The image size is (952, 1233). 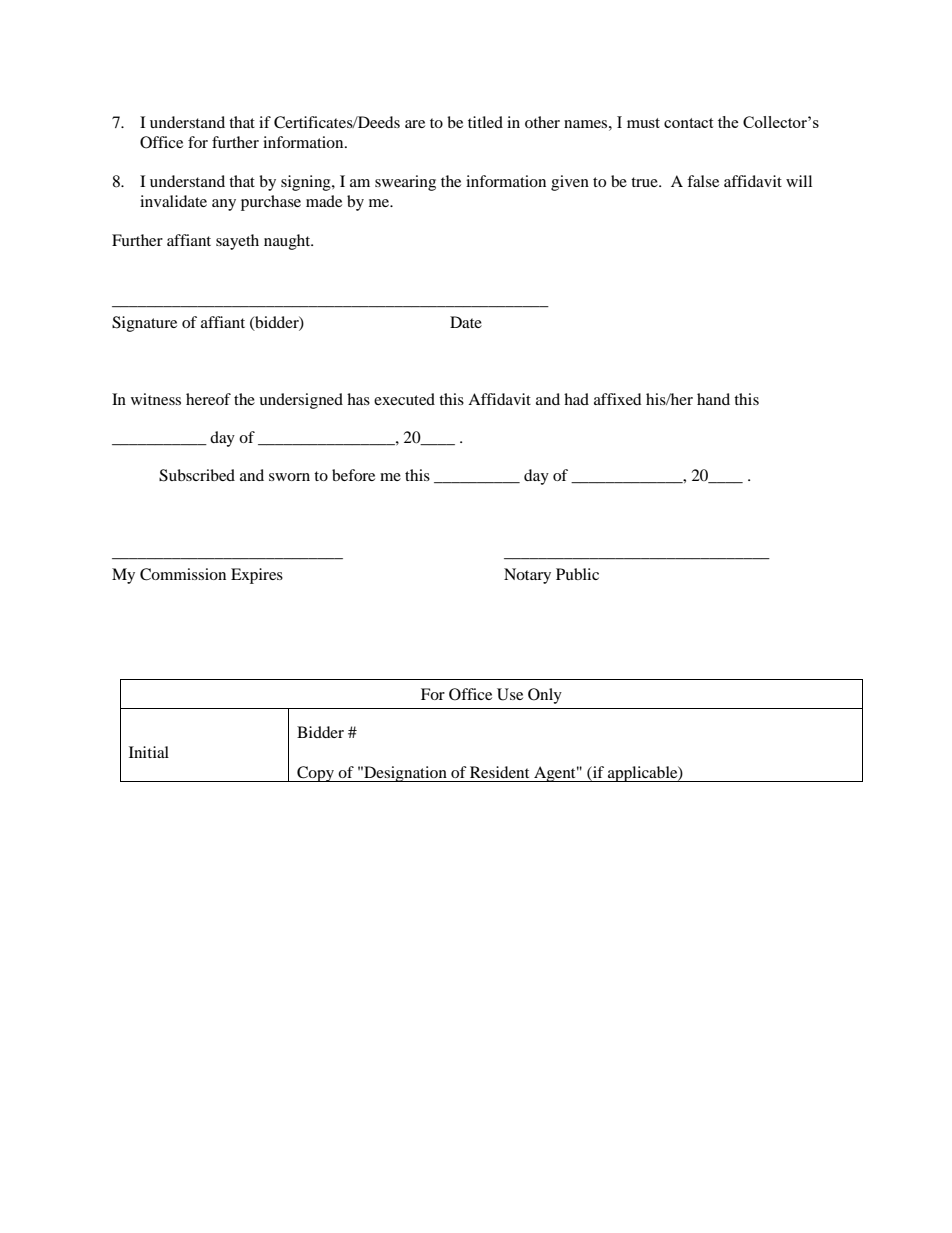 I want to click on Resident, so click(x=499, y=772).
